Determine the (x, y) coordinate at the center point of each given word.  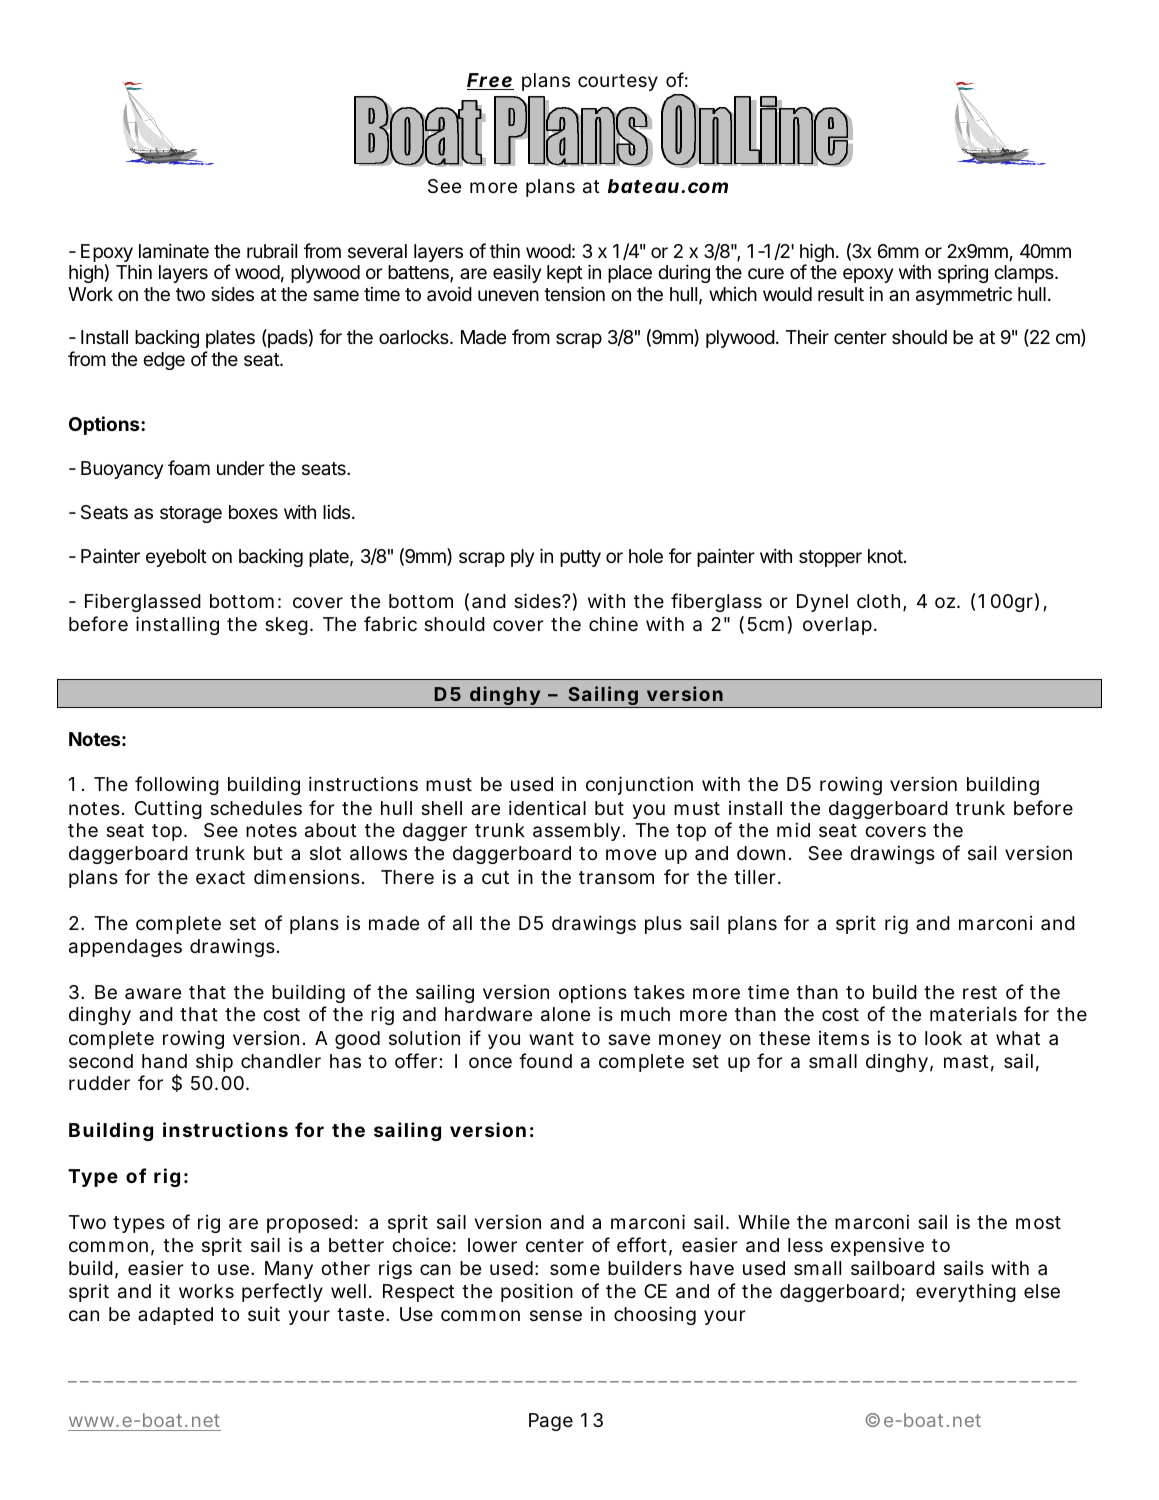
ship (214, 1063)
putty (580, 558)
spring (963, 273)
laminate (174, 250)
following (177, 785)
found (545, 1060)
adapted (175, 1316)
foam (189, 467)
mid (793, 829)
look (943, 1038)
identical (547, 807)
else (1042, 1291)
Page (551, 1422)
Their (807, 337)
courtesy (618, 82)
